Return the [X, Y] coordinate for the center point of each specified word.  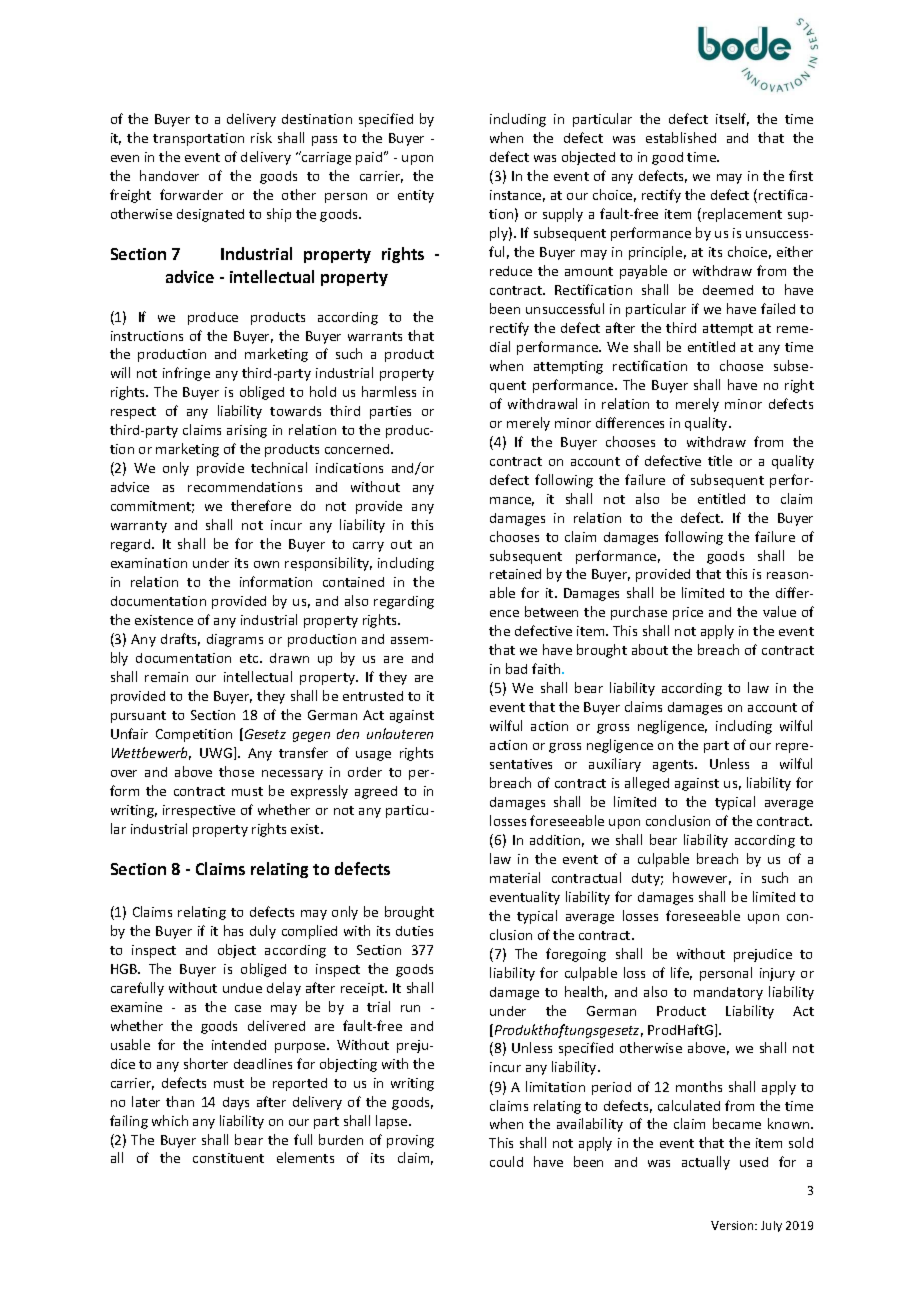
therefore [261, 505]
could [506, 1161]
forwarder [191, 194]
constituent [228, 1158]
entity [416, 196]
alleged [647, 784]
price [688, 613]
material [515, 877]
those [236, 771]
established [681, 137]
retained [515, 574]
